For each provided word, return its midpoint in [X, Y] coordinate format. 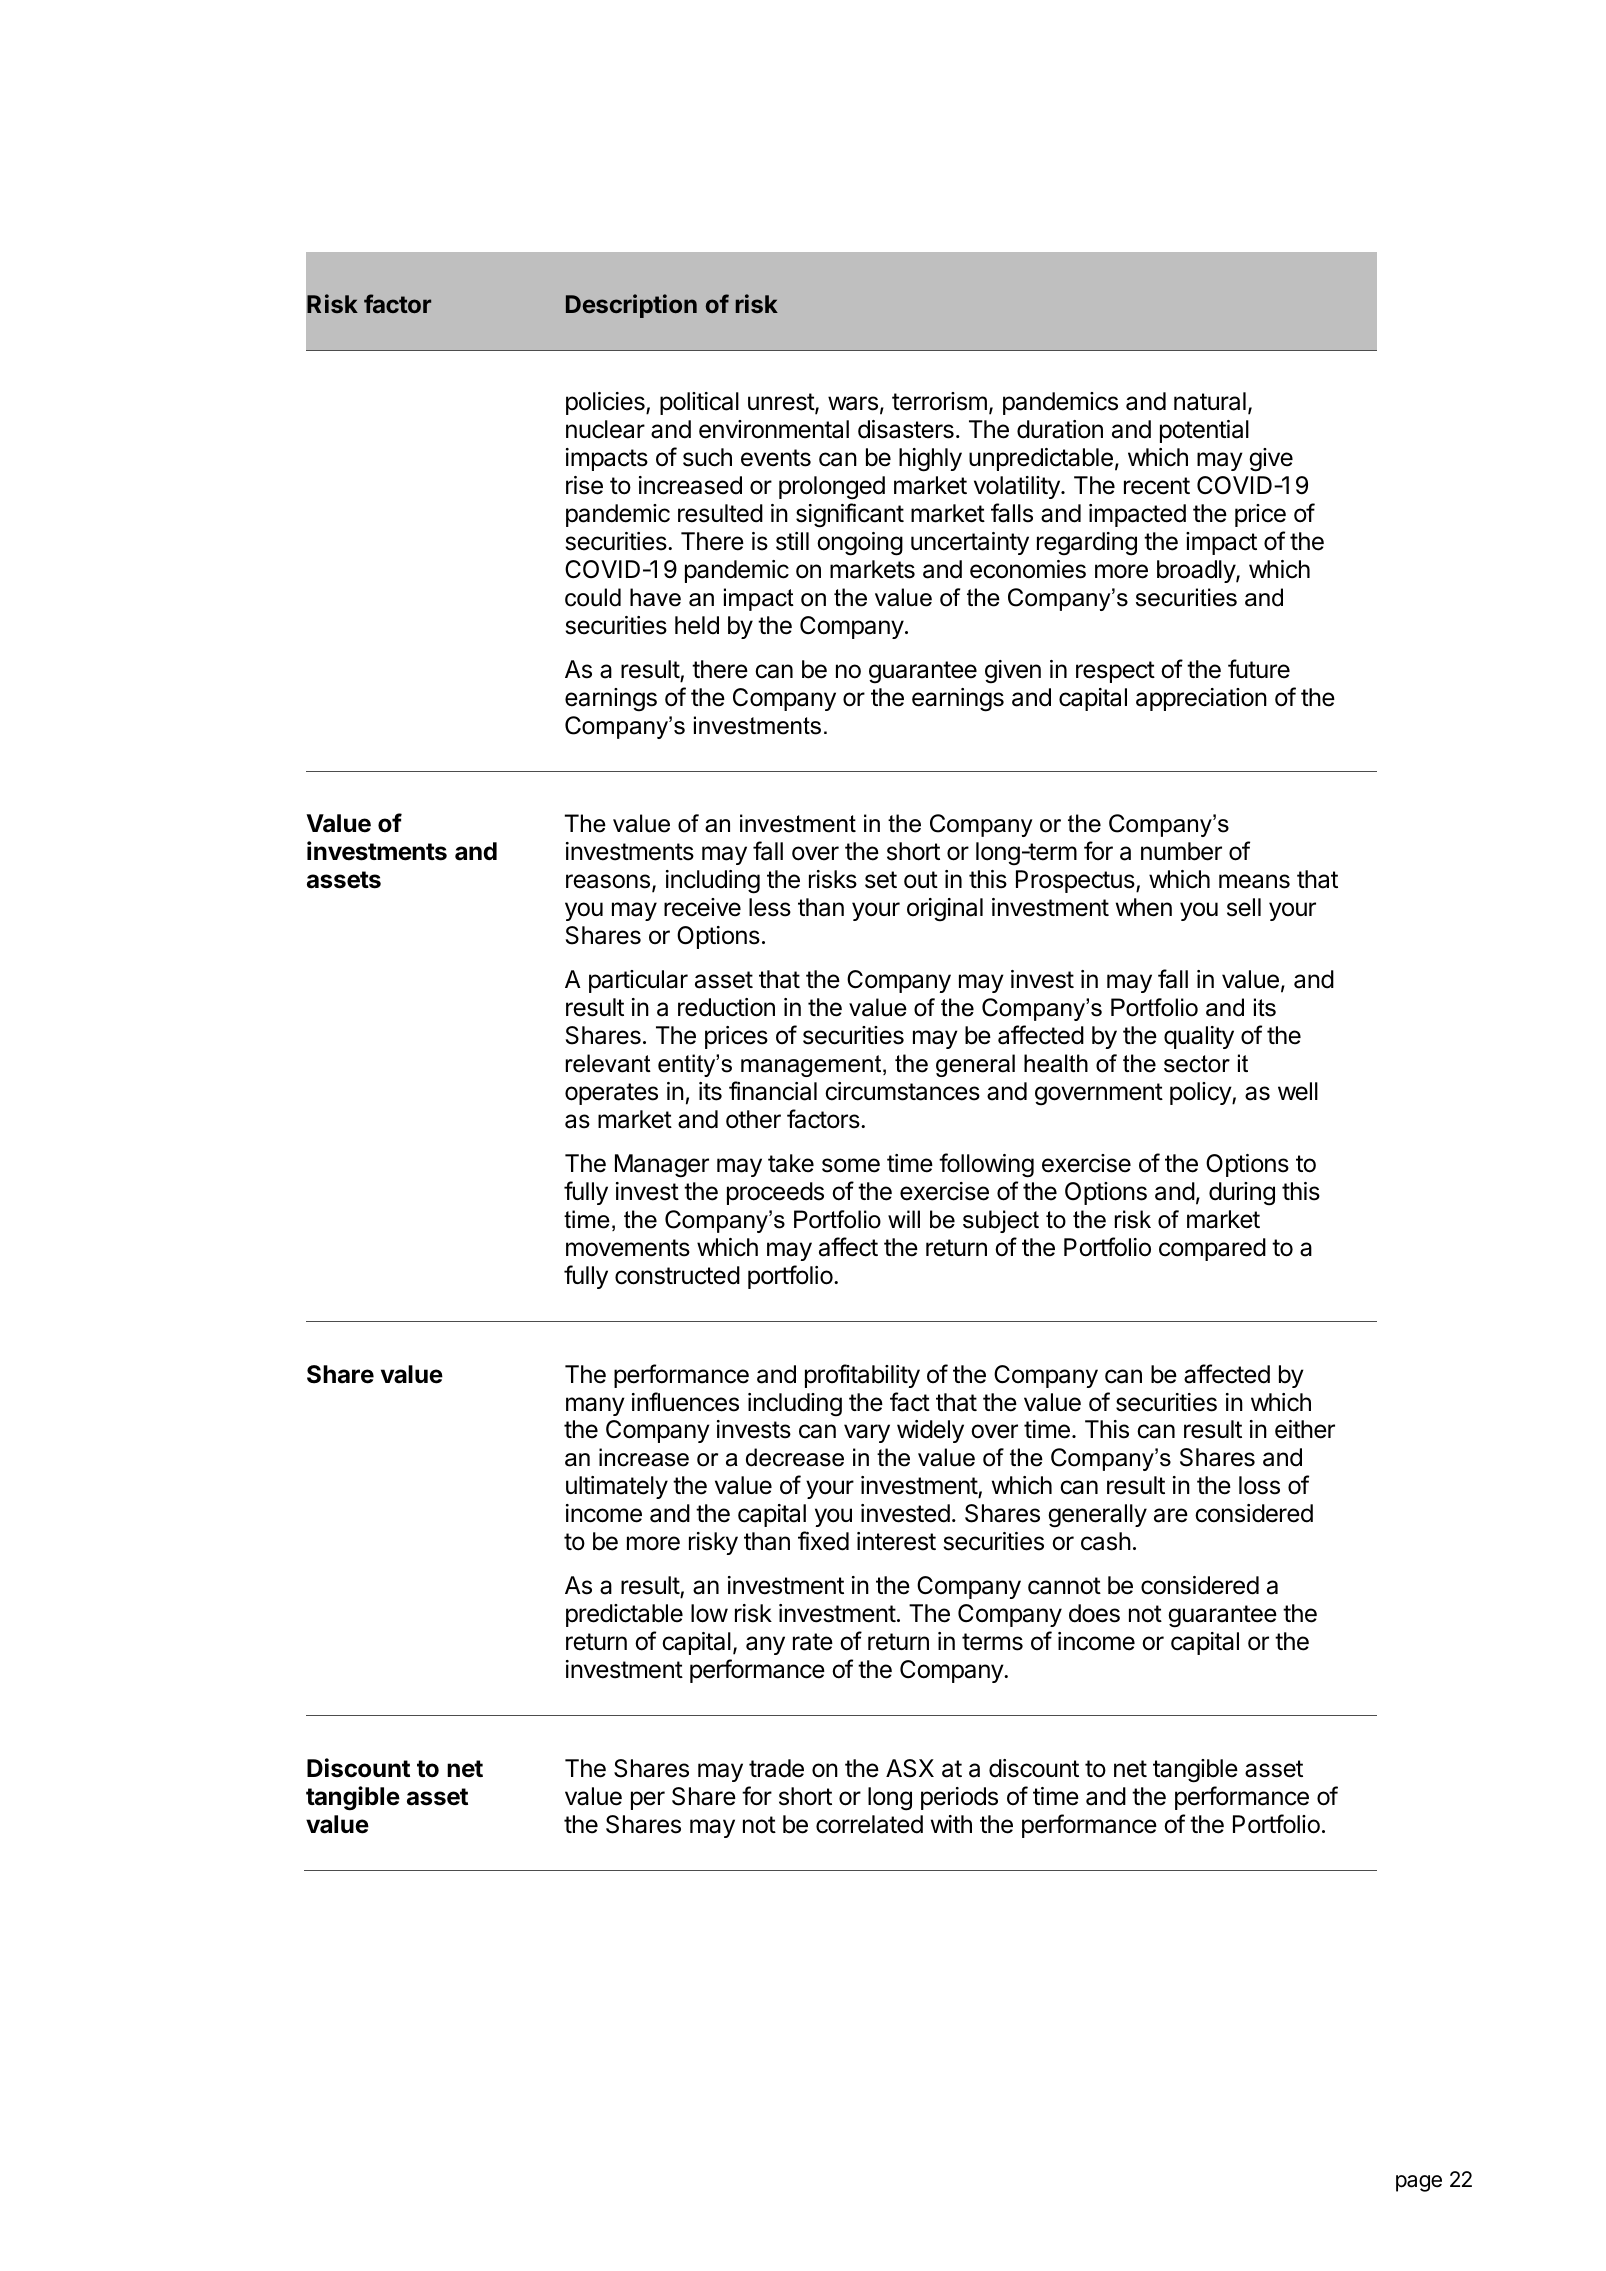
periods [959, 1798]
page [1419, 2183]
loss [1259, 1485]
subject [1001, 1221]
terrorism [939, 401]
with [951, 1824]
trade [776, 1768]
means [1254, 881]
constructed [677, 1275]
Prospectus [1076, 881]
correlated [869, 1824]
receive [702, 907]
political [699, 403]
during [1242, 1194]
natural [1210, 401]
